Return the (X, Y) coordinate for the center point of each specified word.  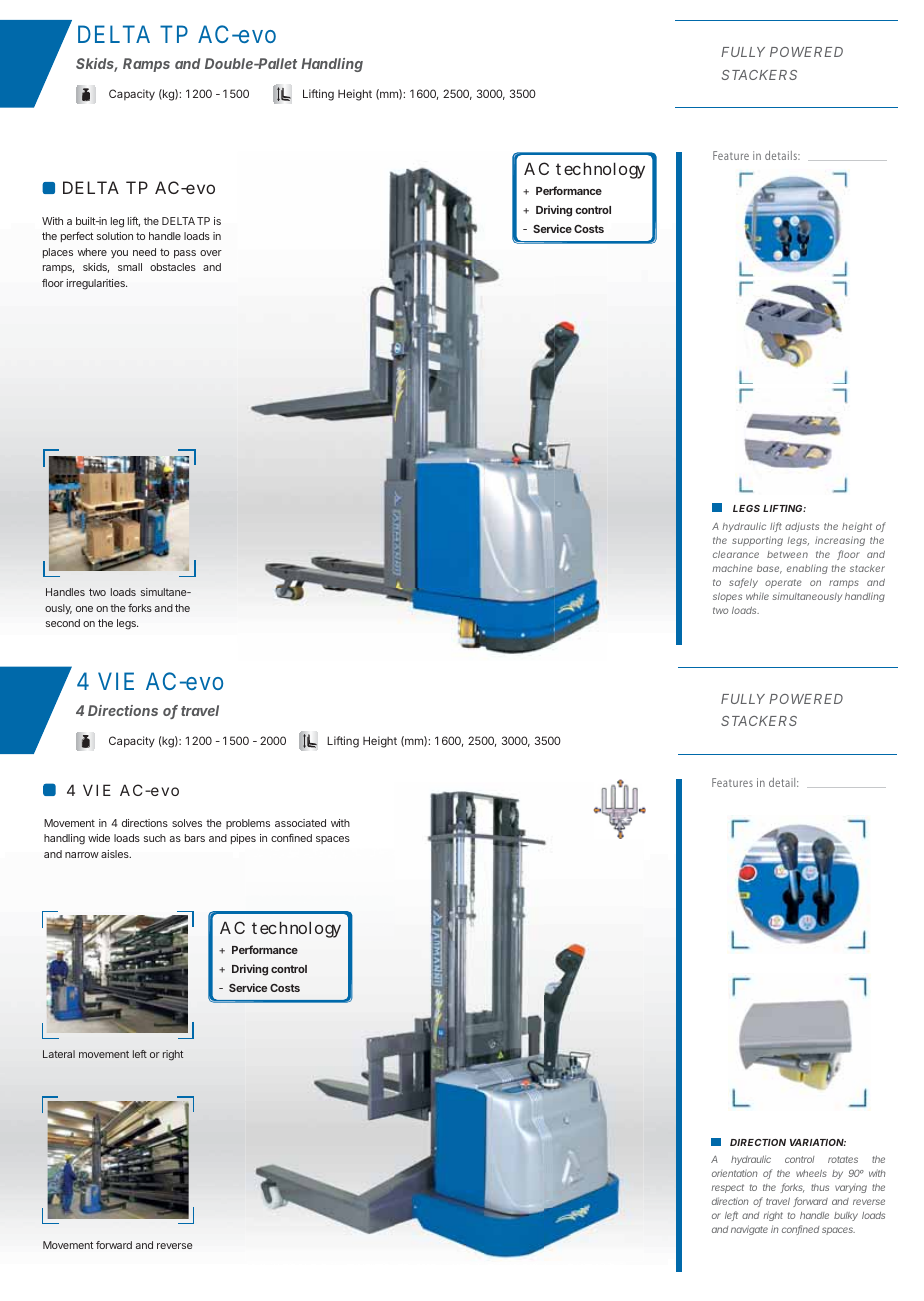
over (211, 253)
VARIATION (818, 1142)
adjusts (802, 527)
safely (743, 583)
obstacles (173, 267)
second (63, 623)
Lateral (59, 1054)
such (155, 838)
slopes (727, 597)
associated (300, 823)
